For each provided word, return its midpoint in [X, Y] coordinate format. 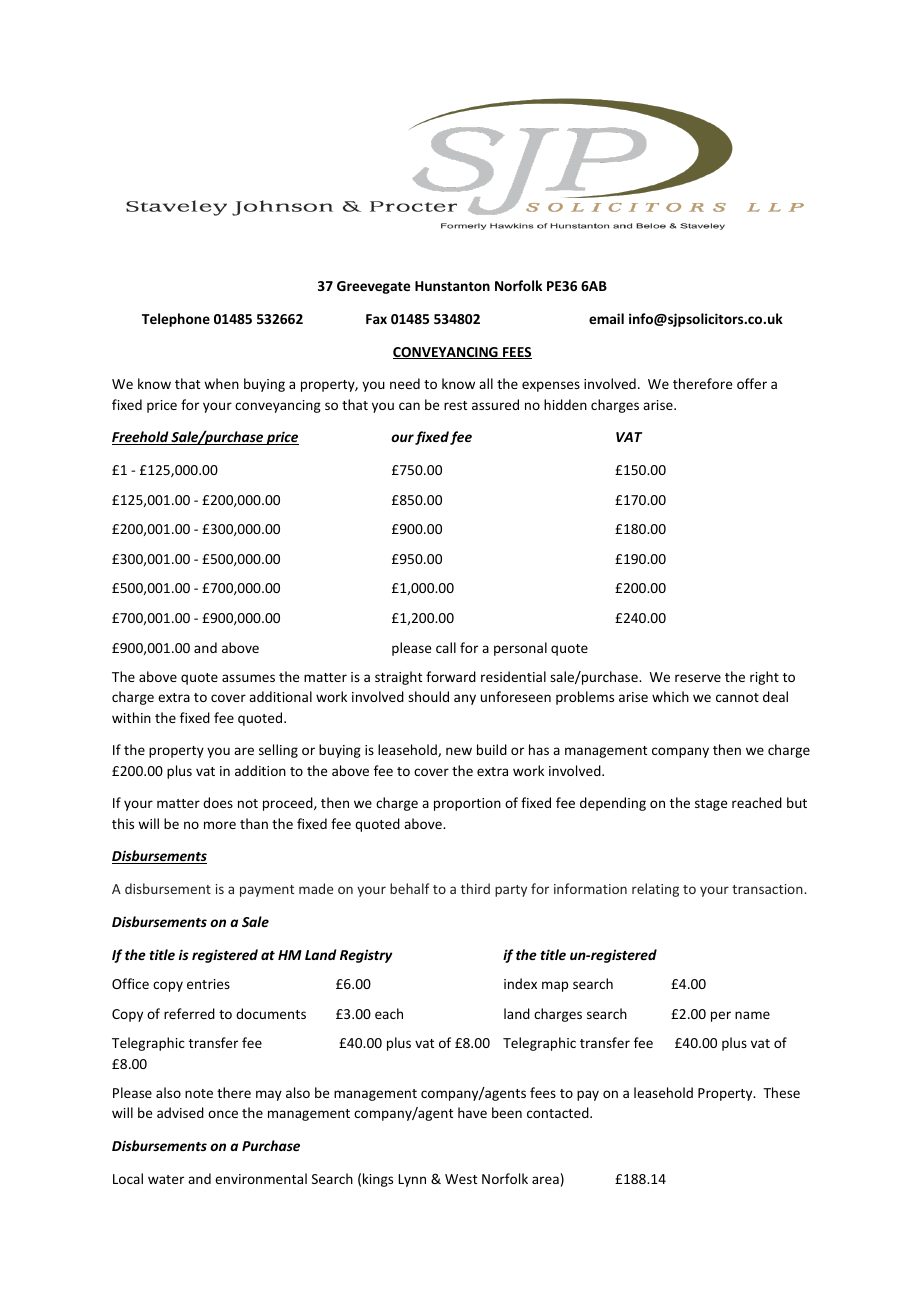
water [166, 1179]
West [461, 1179]
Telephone [176, 320]
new [459, 751]
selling [278, 751]
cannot [737, 697]
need [405, 383]
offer [752, 383]
